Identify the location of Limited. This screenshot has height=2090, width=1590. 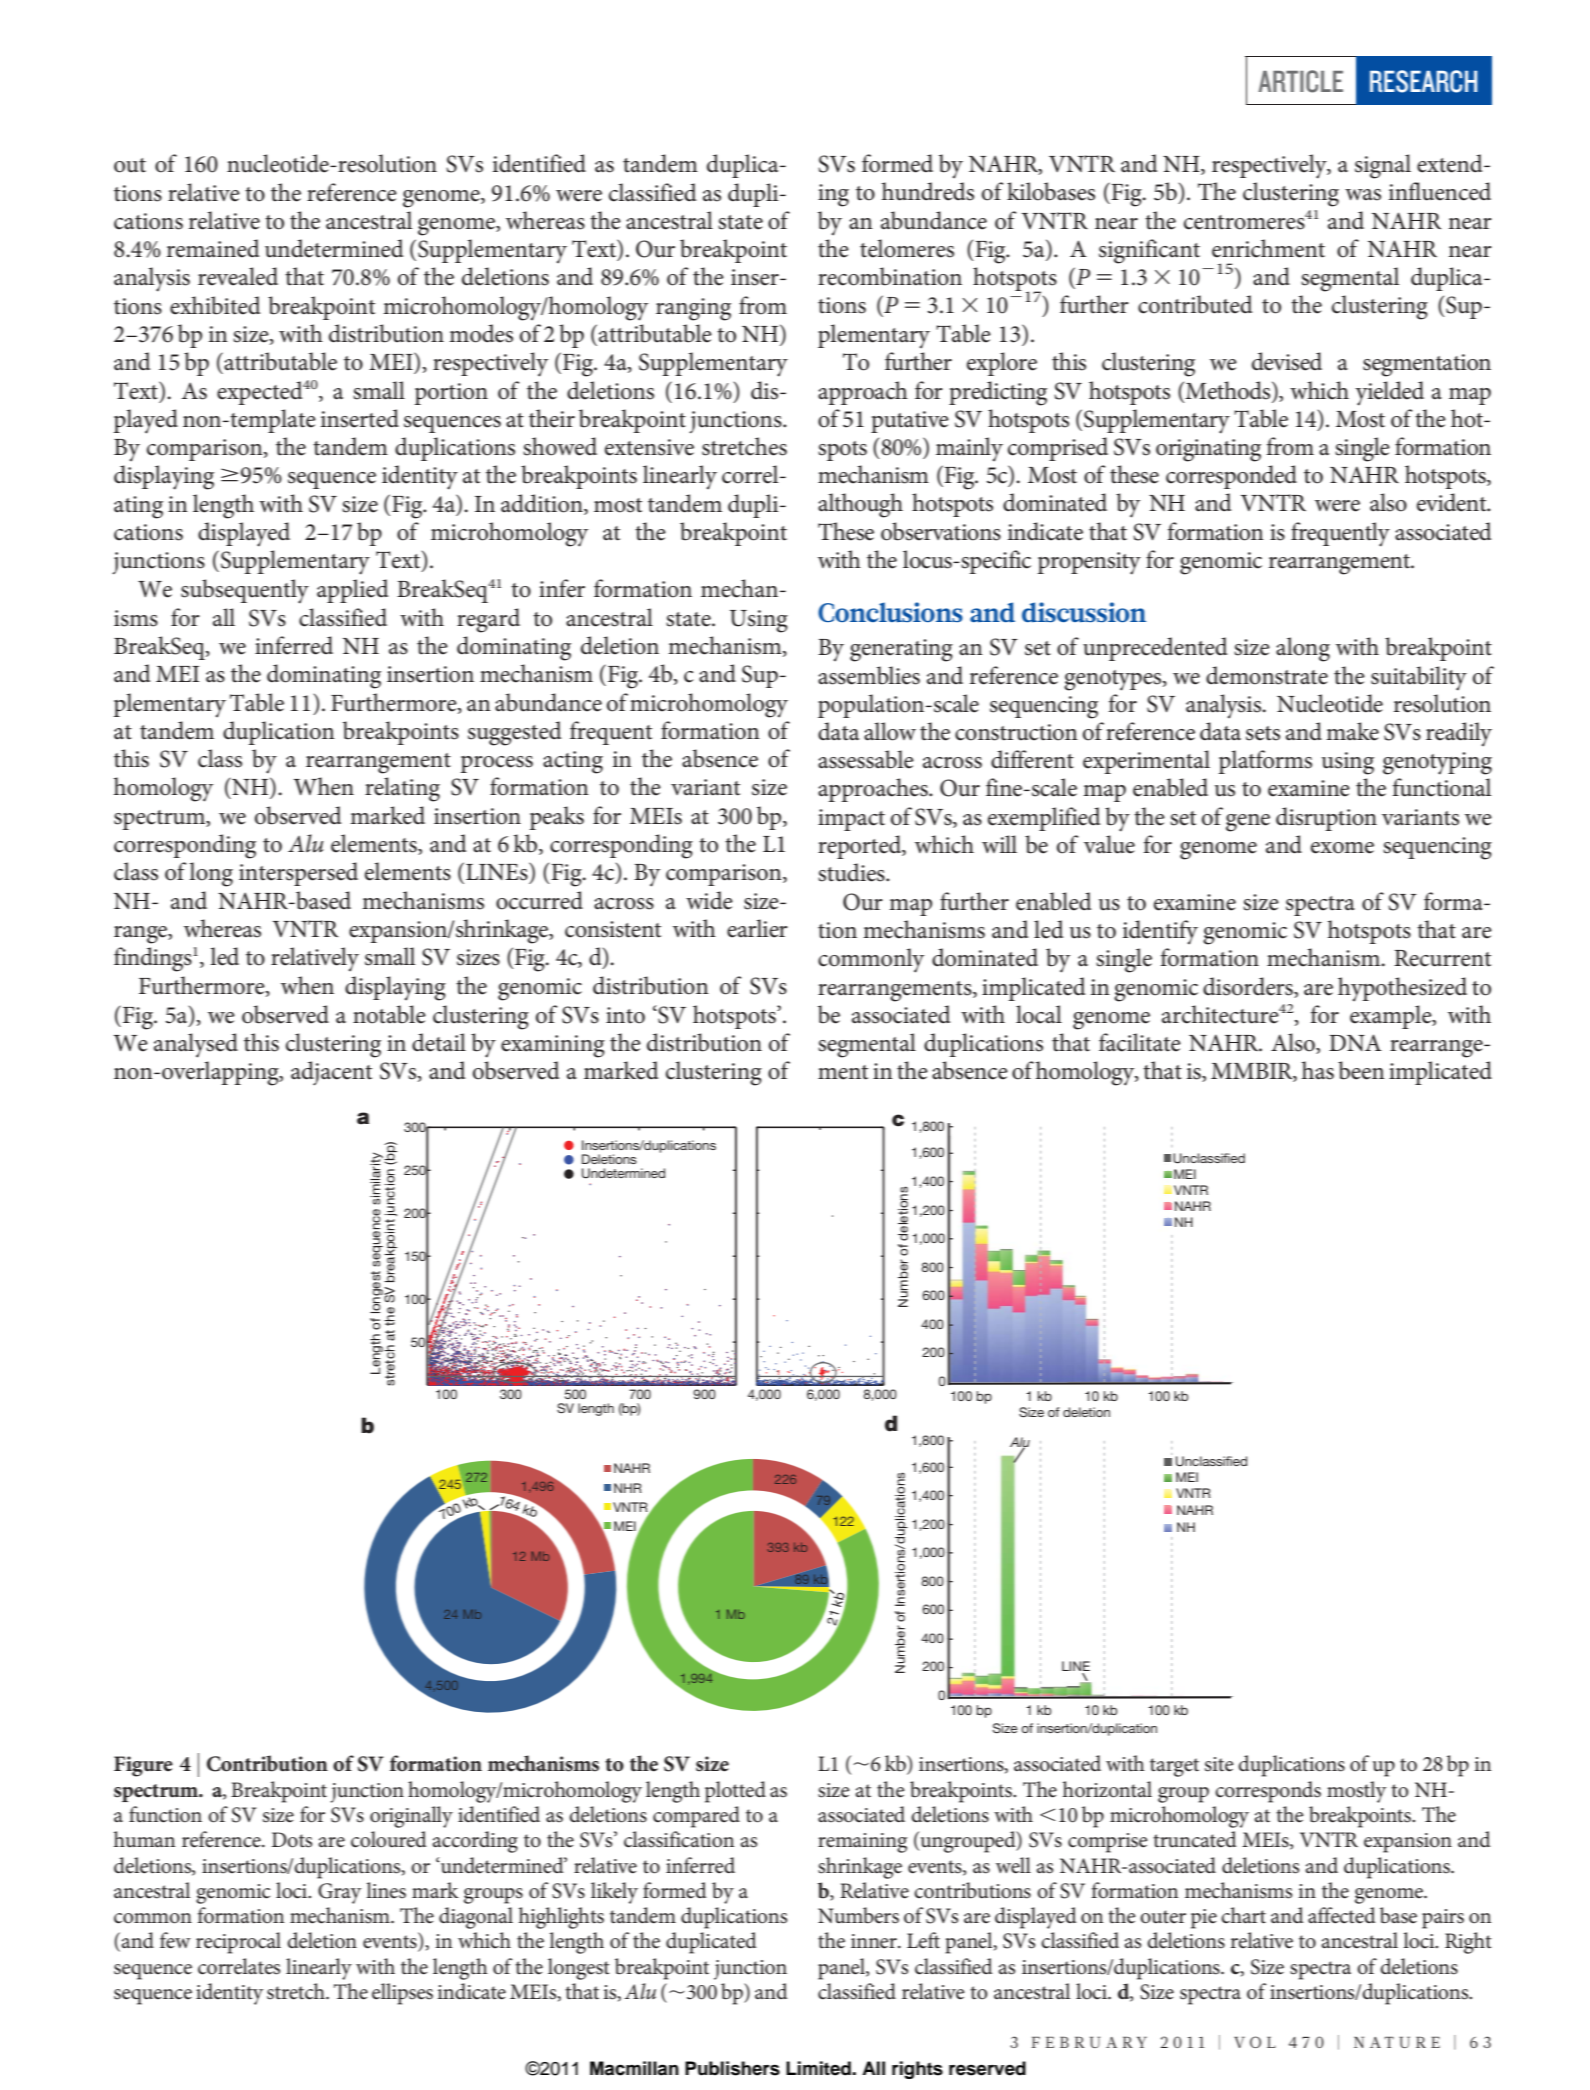
(819, 2068).
